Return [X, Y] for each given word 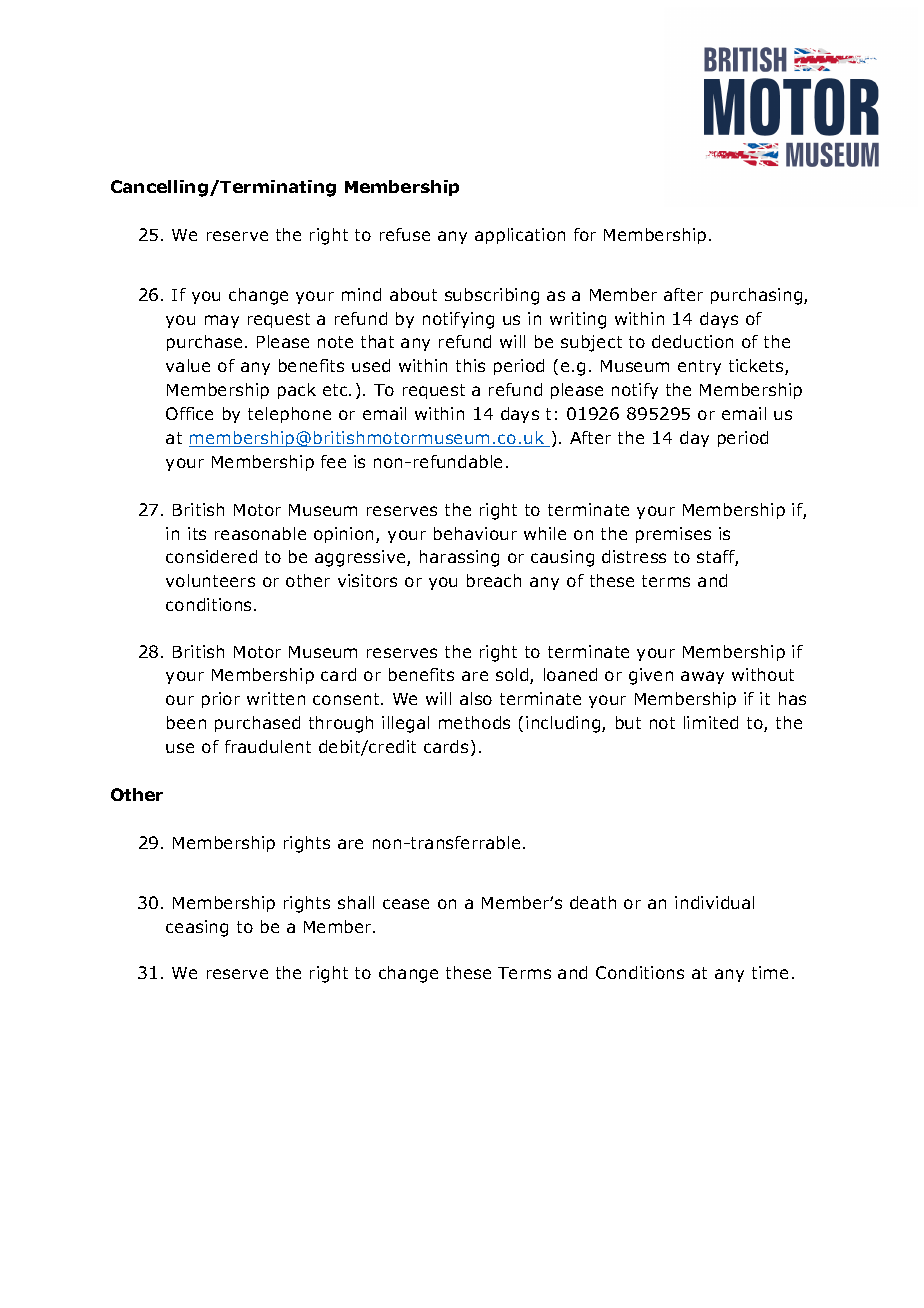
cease [406, 904]
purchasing [758, 296]
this [470, 365]
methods [474, 722]
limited [711, 722]
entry [699, 367]
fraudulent [268, 746]
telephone [289, 415]
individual [714, 902]
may [222, 321]
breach [494, 580]
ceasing [197, 928]
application [520, 236]
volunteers [210, 580]
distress [634, 556]
